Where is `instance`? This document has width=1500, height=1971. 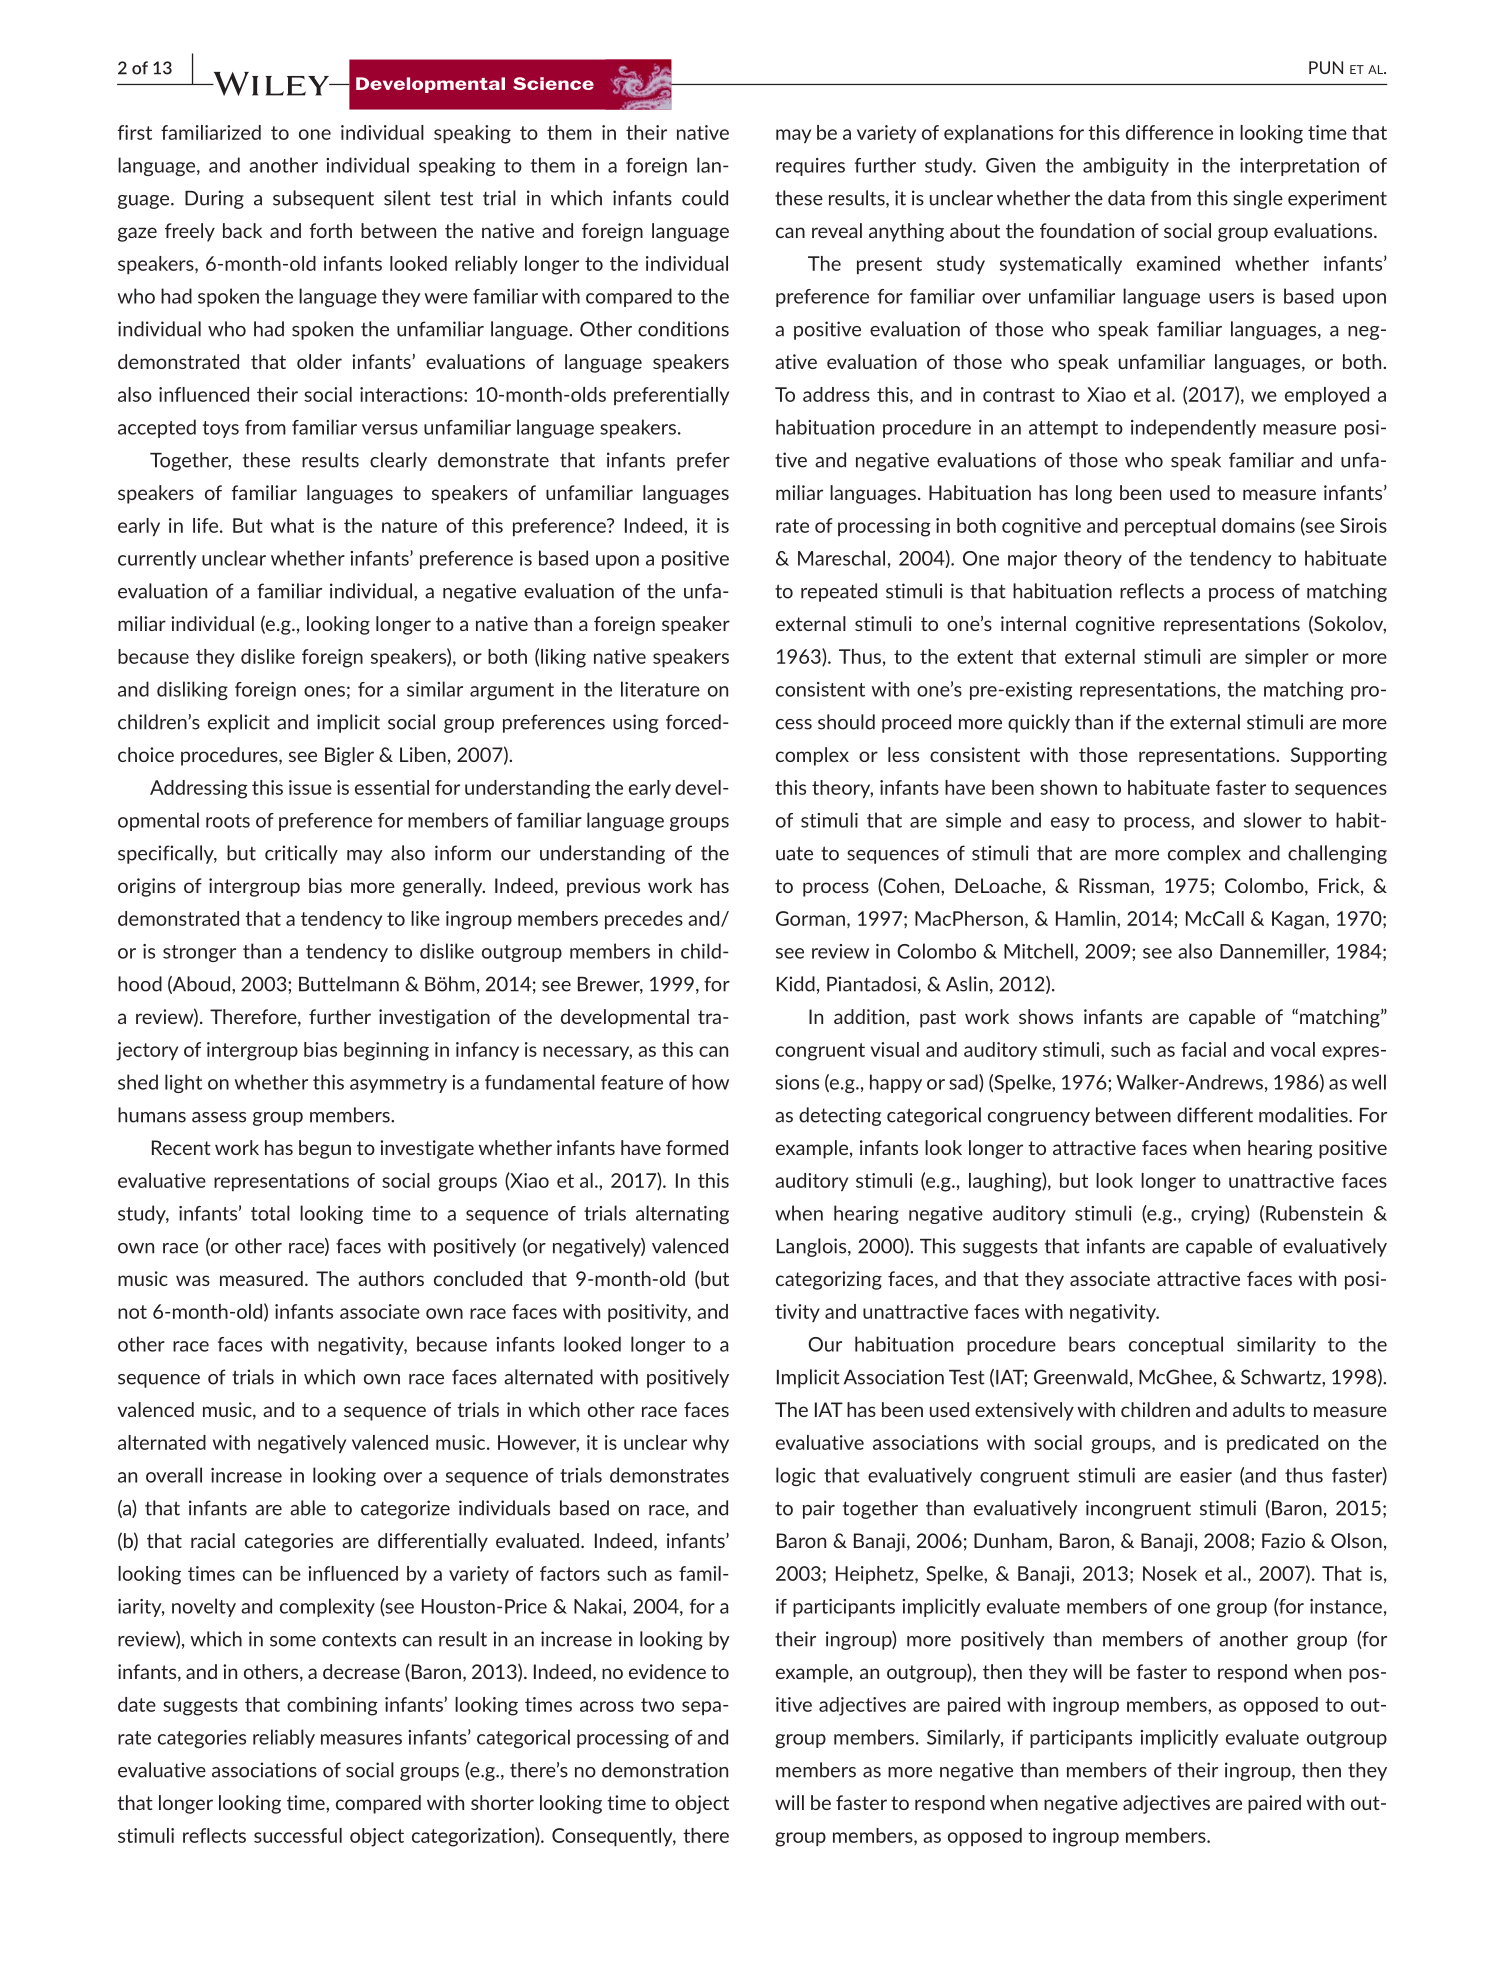 instance is located at coordinates (1346, 1606).
